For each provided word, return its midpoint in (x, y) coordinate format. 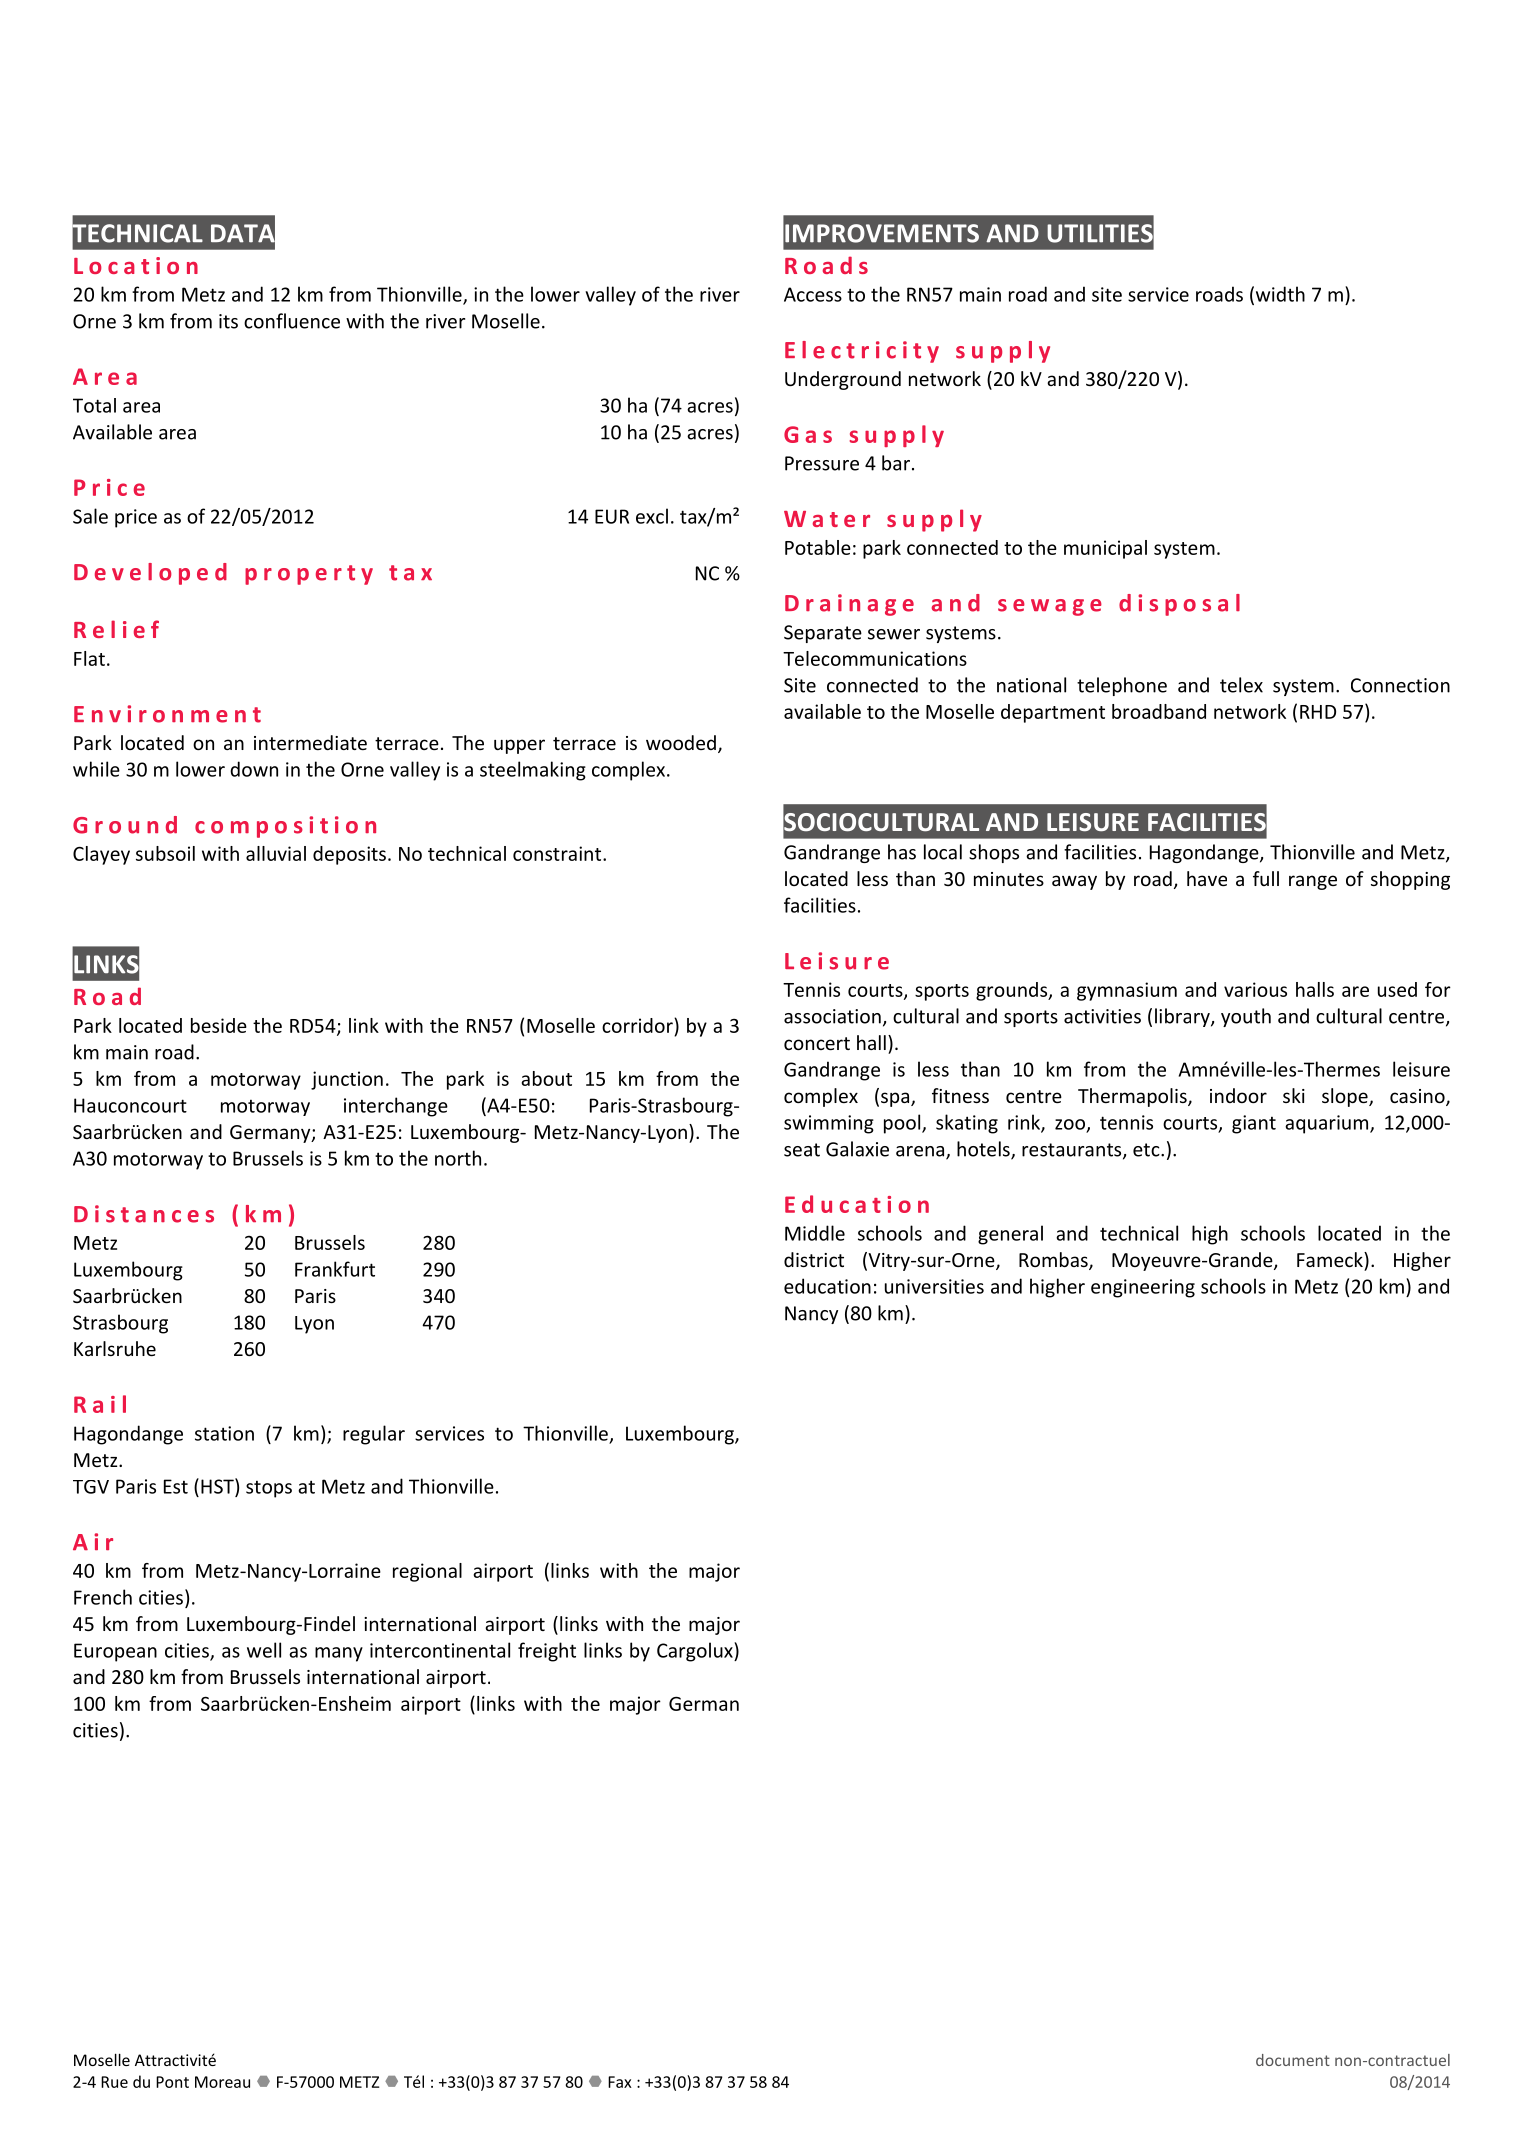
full (1266, 878)
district (814, 1259)
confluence (292, 321)
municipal (1105, 549)
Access (813, 294)
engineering (1143, 1288)
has (902, 852)
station (224, 1433)
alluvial (276, 853)
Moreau (222, 2082)
